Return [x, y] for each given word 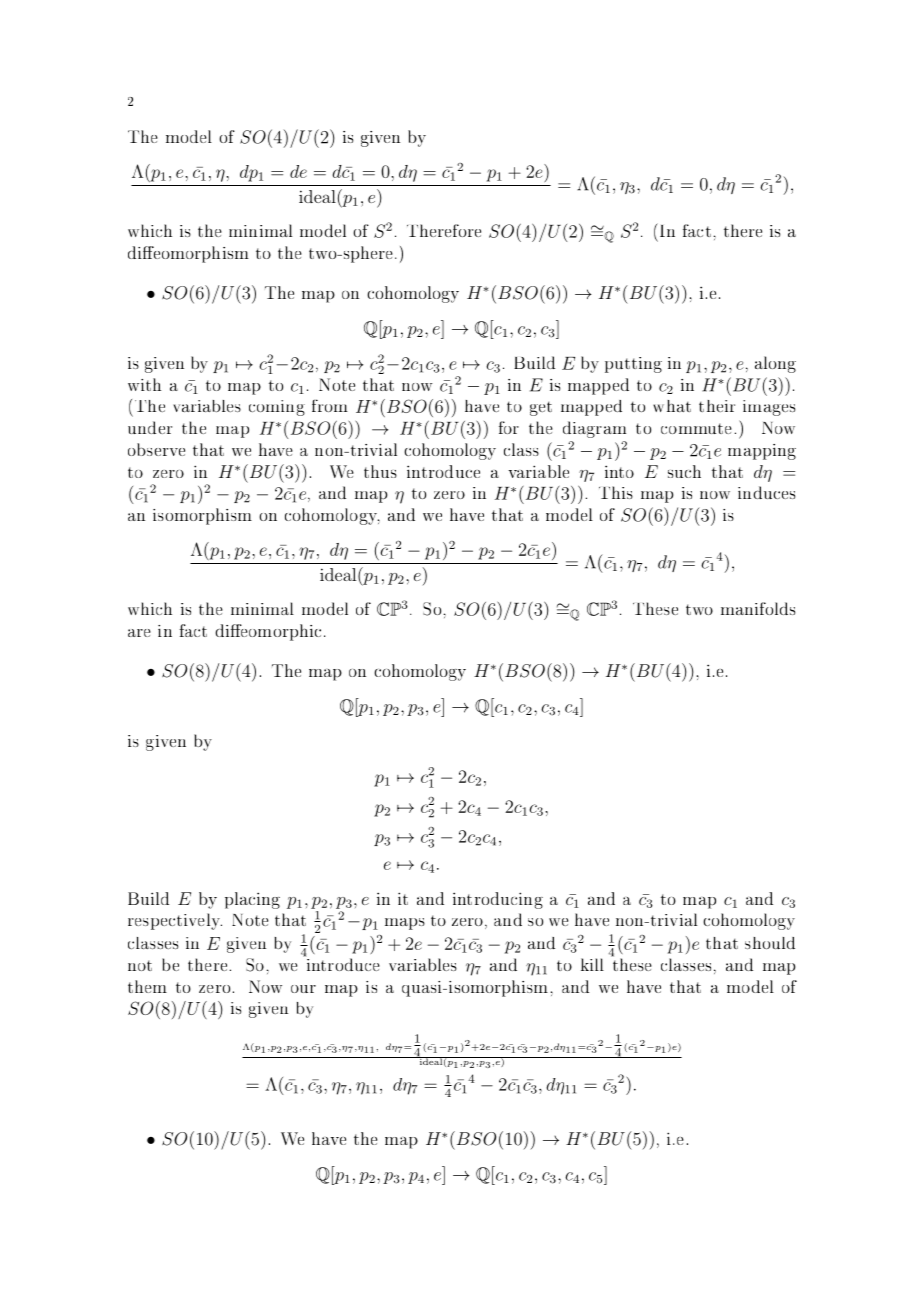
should [770, 943]
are [139, 633]
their [717, 406]
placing [252, 900]
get [541, 409]
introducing [498, 900]
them [147, 986]
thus [380, 471]
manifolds [758, 608]
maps [405, 924]
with [144, 384]
